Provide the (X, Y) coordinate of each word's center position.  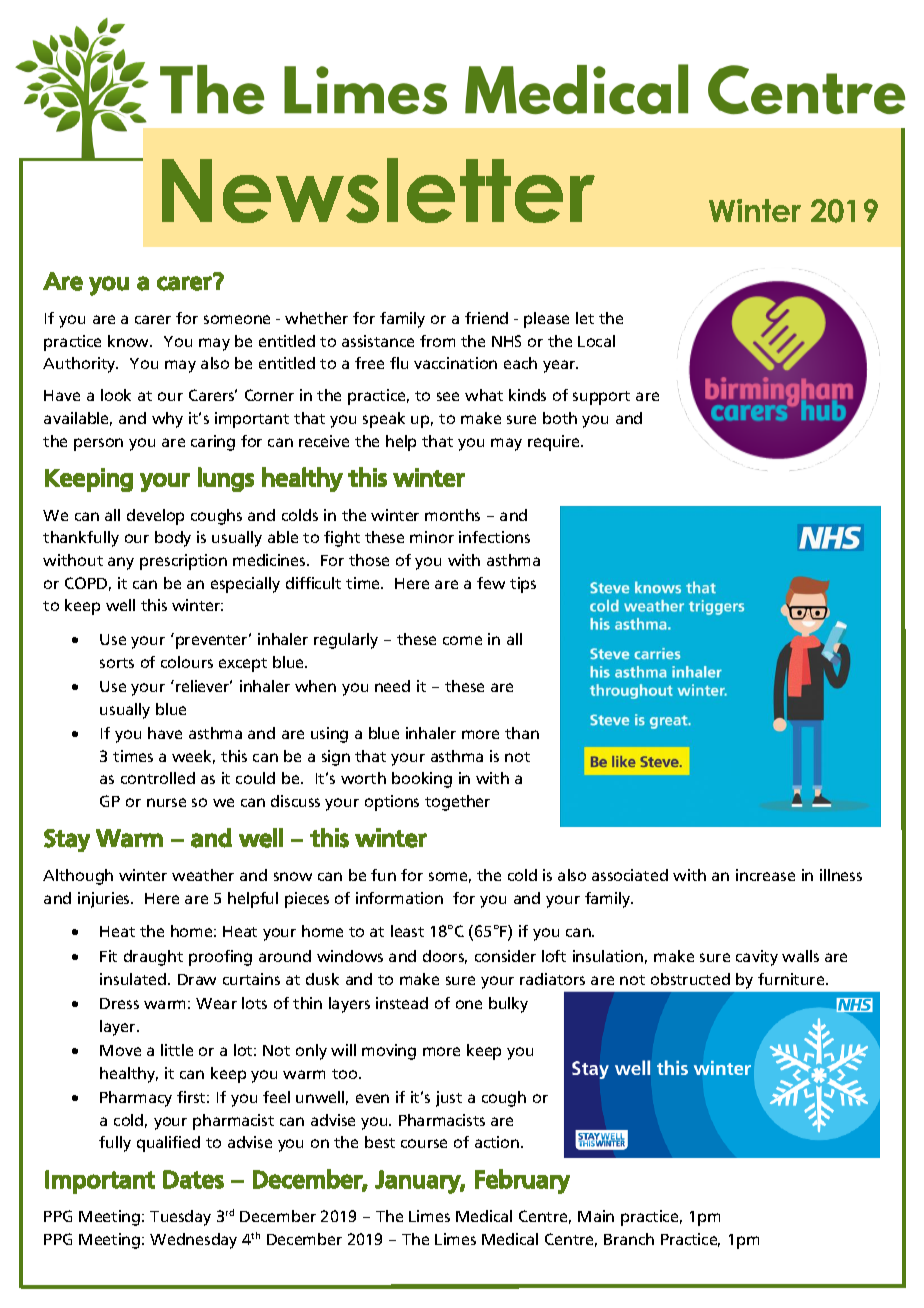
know (130, 341)
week (193, 757)
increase (765, 875)
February (522, 1181)
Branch (629, 1239)
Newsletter (378, 190)
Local (596, 341)
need (392, 686)
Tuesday (180, 1218)
